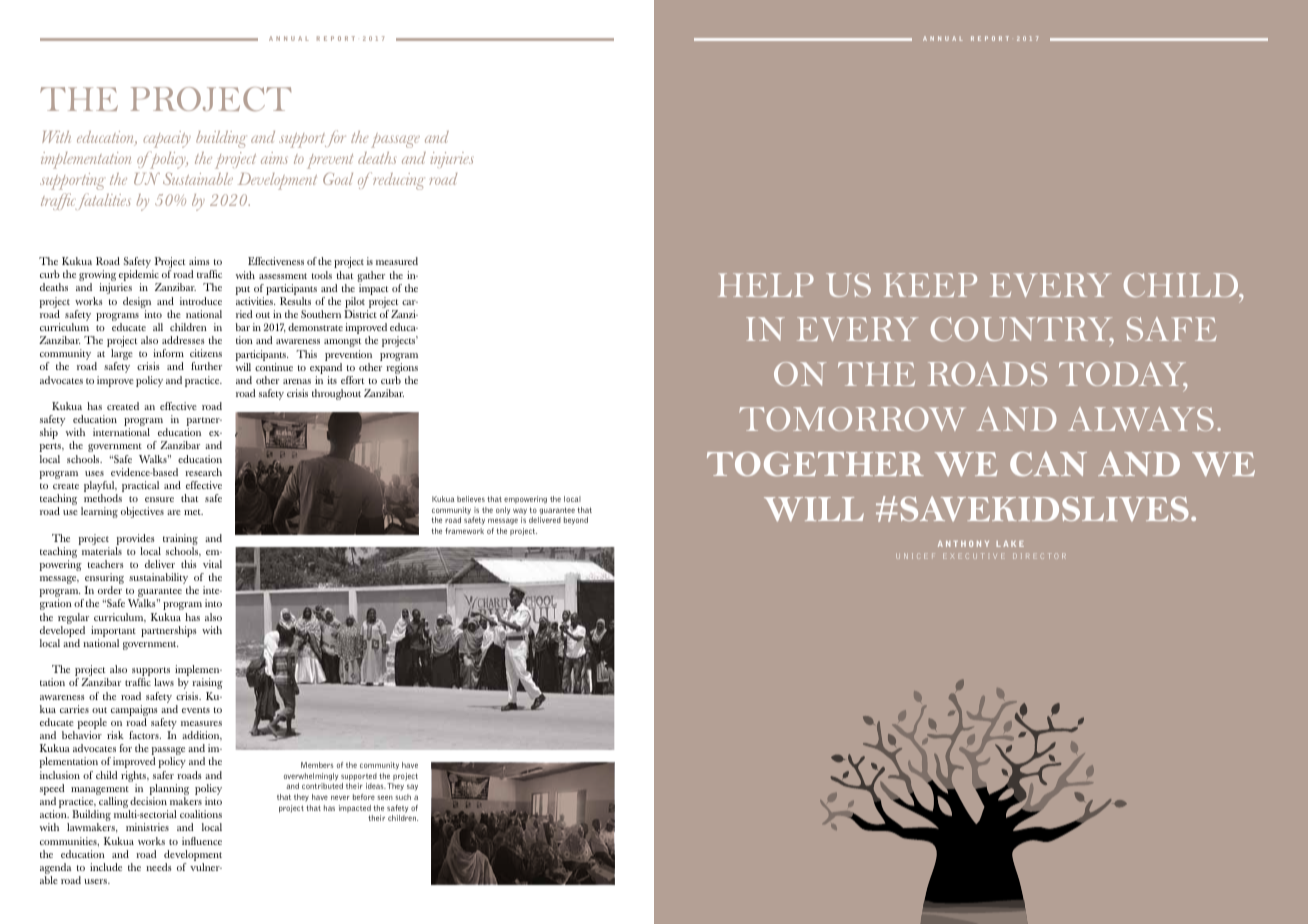 The width and height of the page is (1308, 924). I want to click on laws, so click(164, 682).
